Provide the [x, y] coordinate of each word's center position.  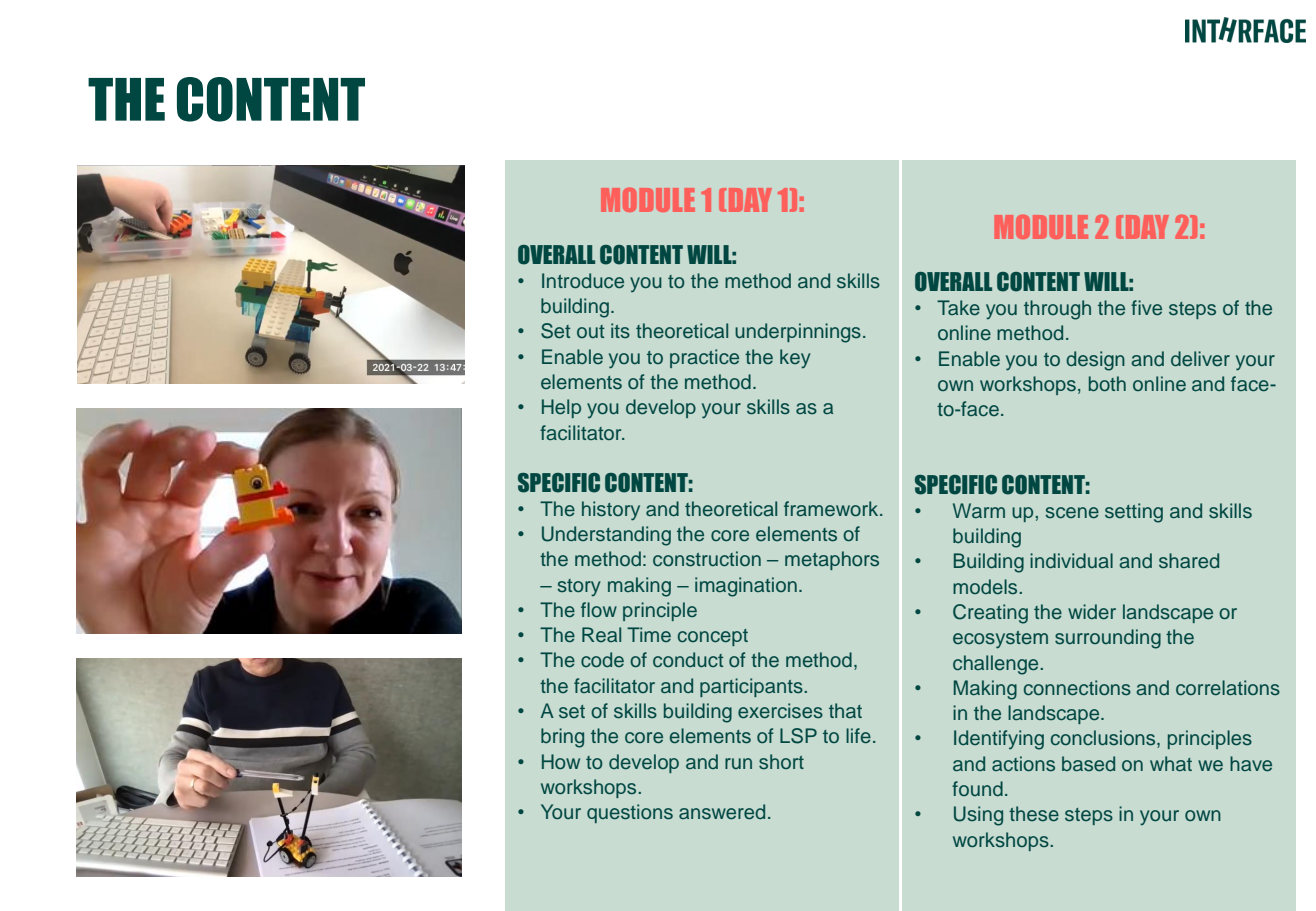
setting [1134, 513]
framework [832, 509]
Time [649, 635]
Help [561, 408]
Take [958, 308]
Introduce [583, 281]
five [1146, 308]
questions [630, 813]
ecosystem [1000, 640]
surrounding [1108, 639]
